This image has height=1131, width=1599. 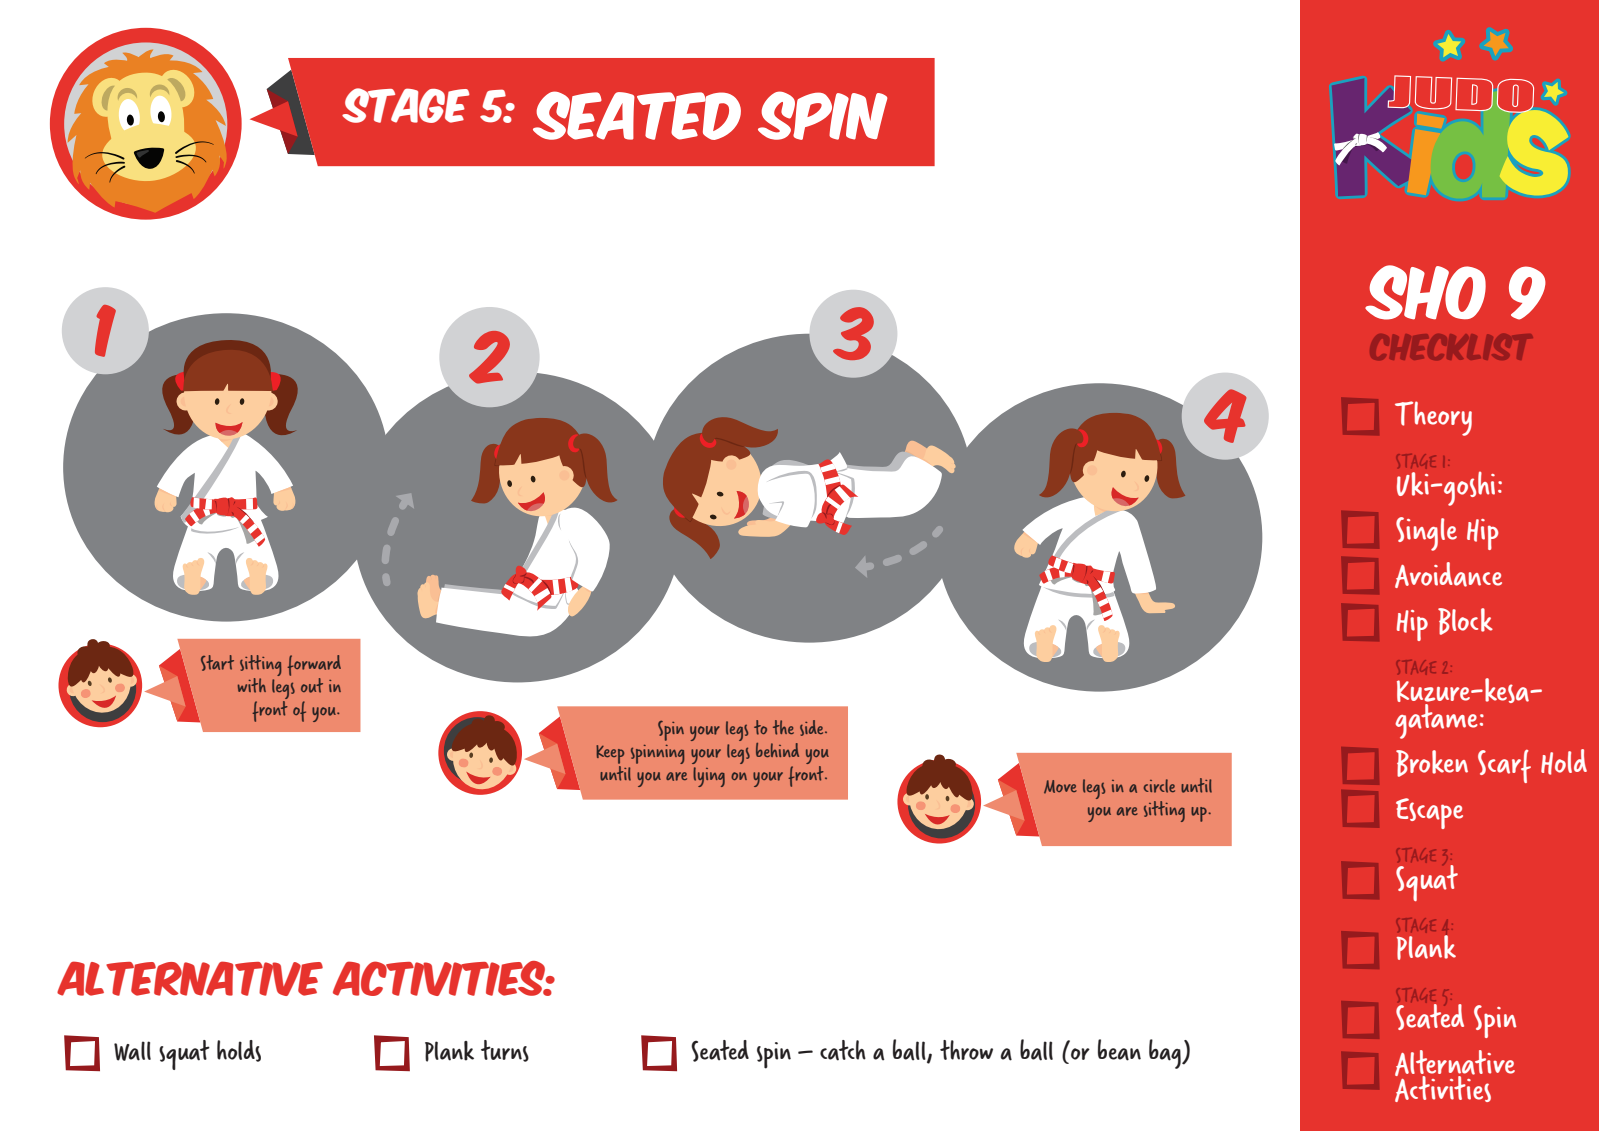 What do you see at coordinates (217, 663) in the image?
I see `Start` at bounding box center [217, 663].
